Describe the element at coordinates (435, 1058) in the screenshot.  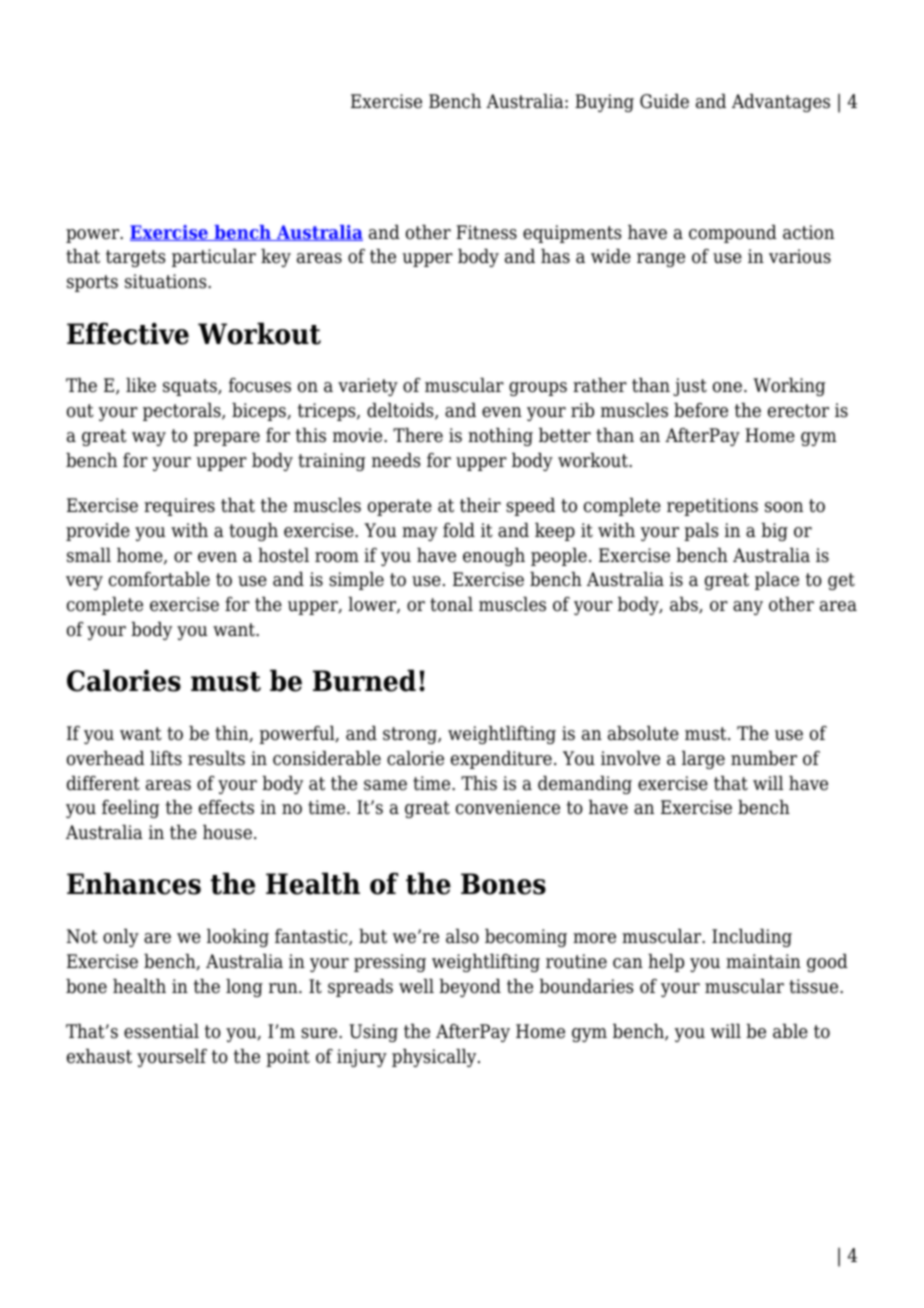
I see `physically` at that location.
